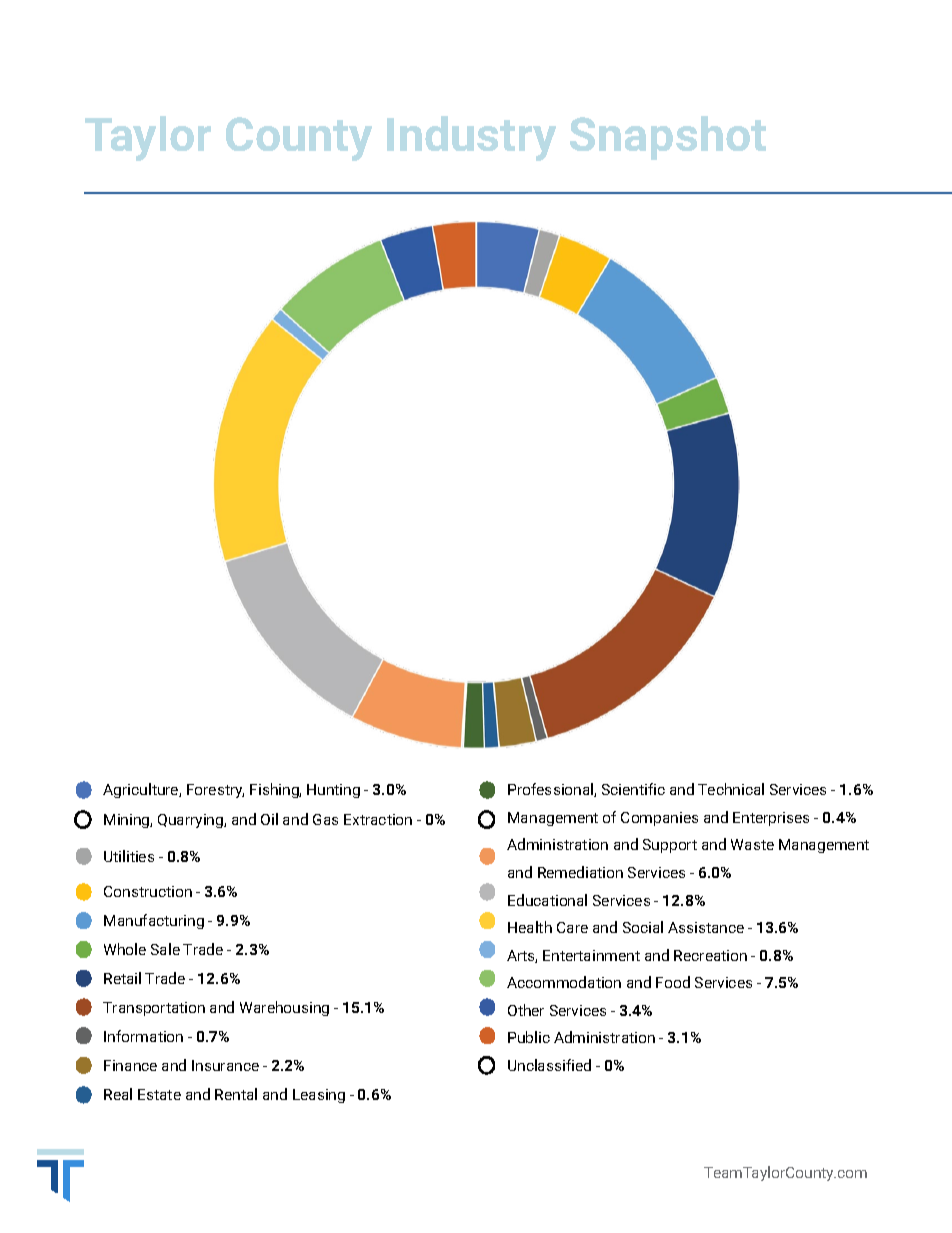 This page has height=1233, width=952. Describe the element at coordinates (159, 1094) in the page. I see `Estate` at that location.
